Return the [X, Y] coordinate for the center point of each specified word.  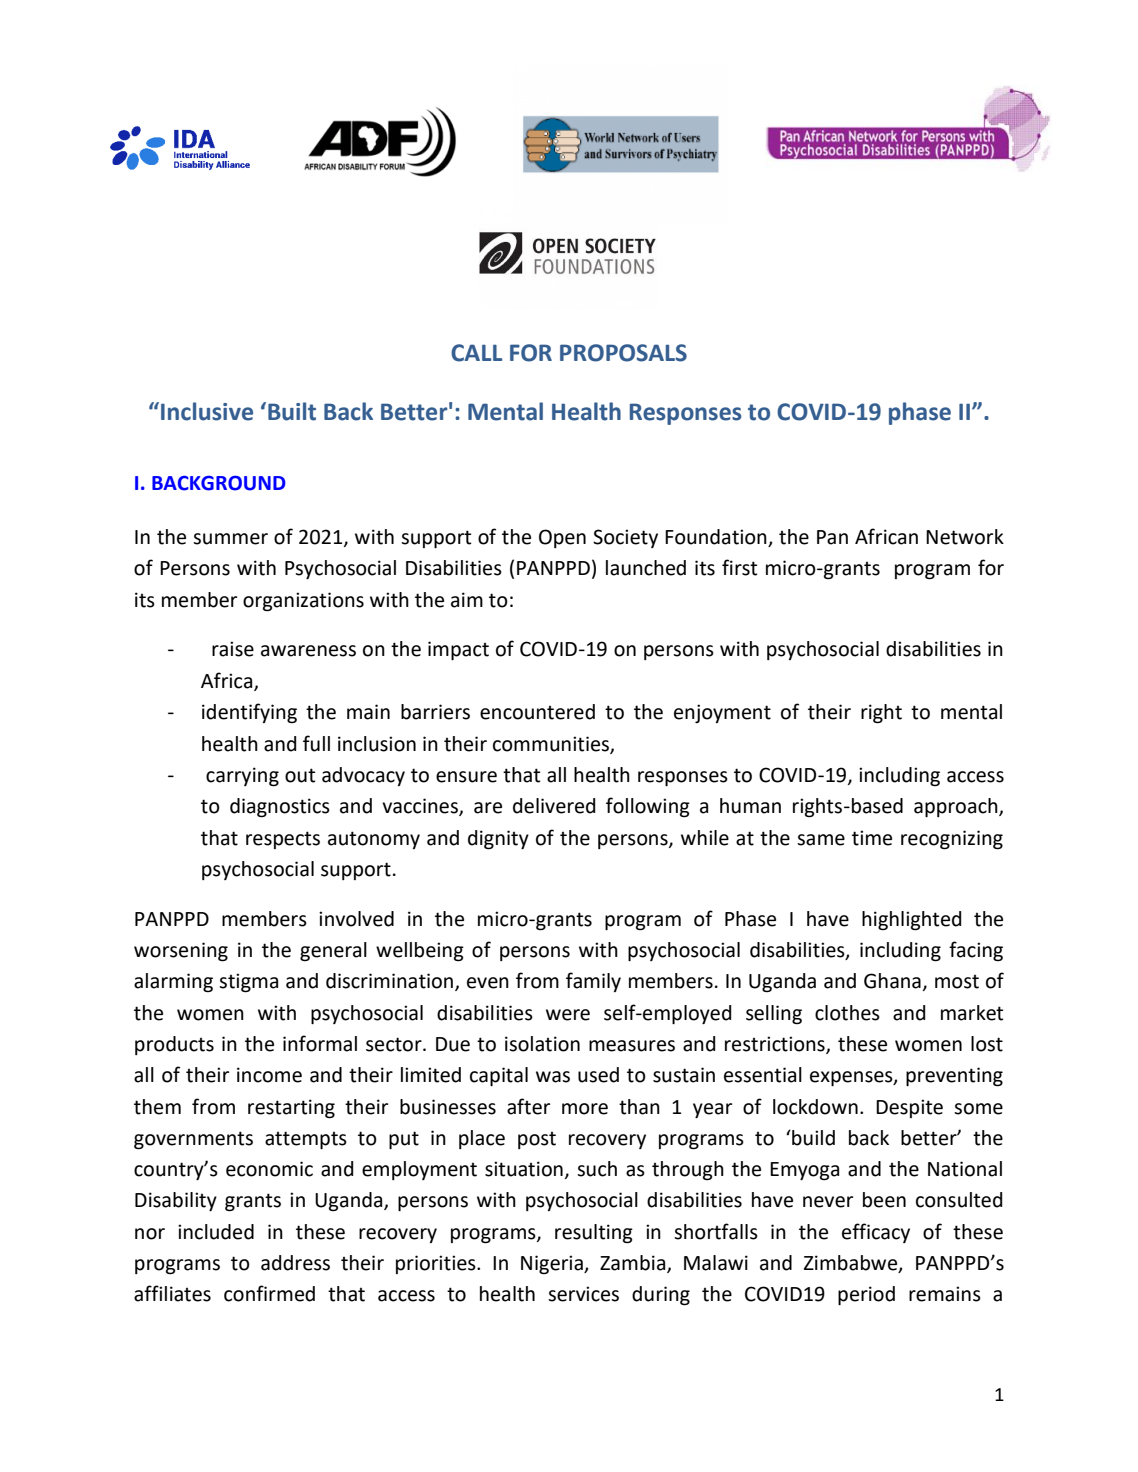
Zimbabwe [852, 1264]
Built [292, 411]
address [295, 1263]
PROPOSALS [623, 353]
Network [965, 537]
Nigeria [553, 1265]
